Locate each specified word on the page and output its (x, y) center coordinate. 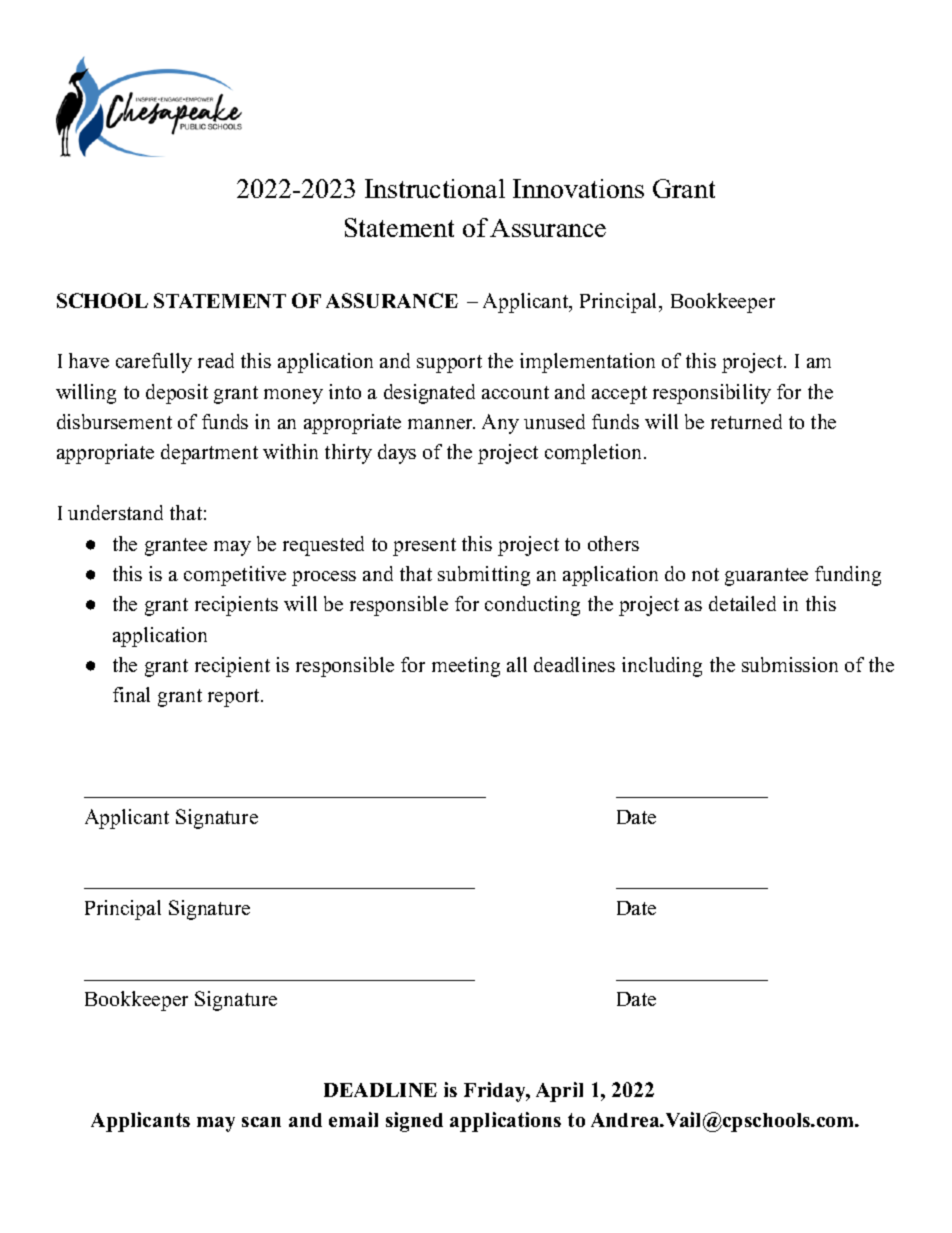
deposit (177, 394)
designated (429, 394)
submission (790, 664)
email (353, 1119)
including (662, 667)
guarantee (766, 577)
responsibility (712, 394)
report (235, 698)
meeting (466, 667)
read (216, 360)
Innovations (578, 188)
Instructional (435, 188)
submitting (484, 576)
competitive (235, 576)
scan (261, 1122)
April (559, 1092)
